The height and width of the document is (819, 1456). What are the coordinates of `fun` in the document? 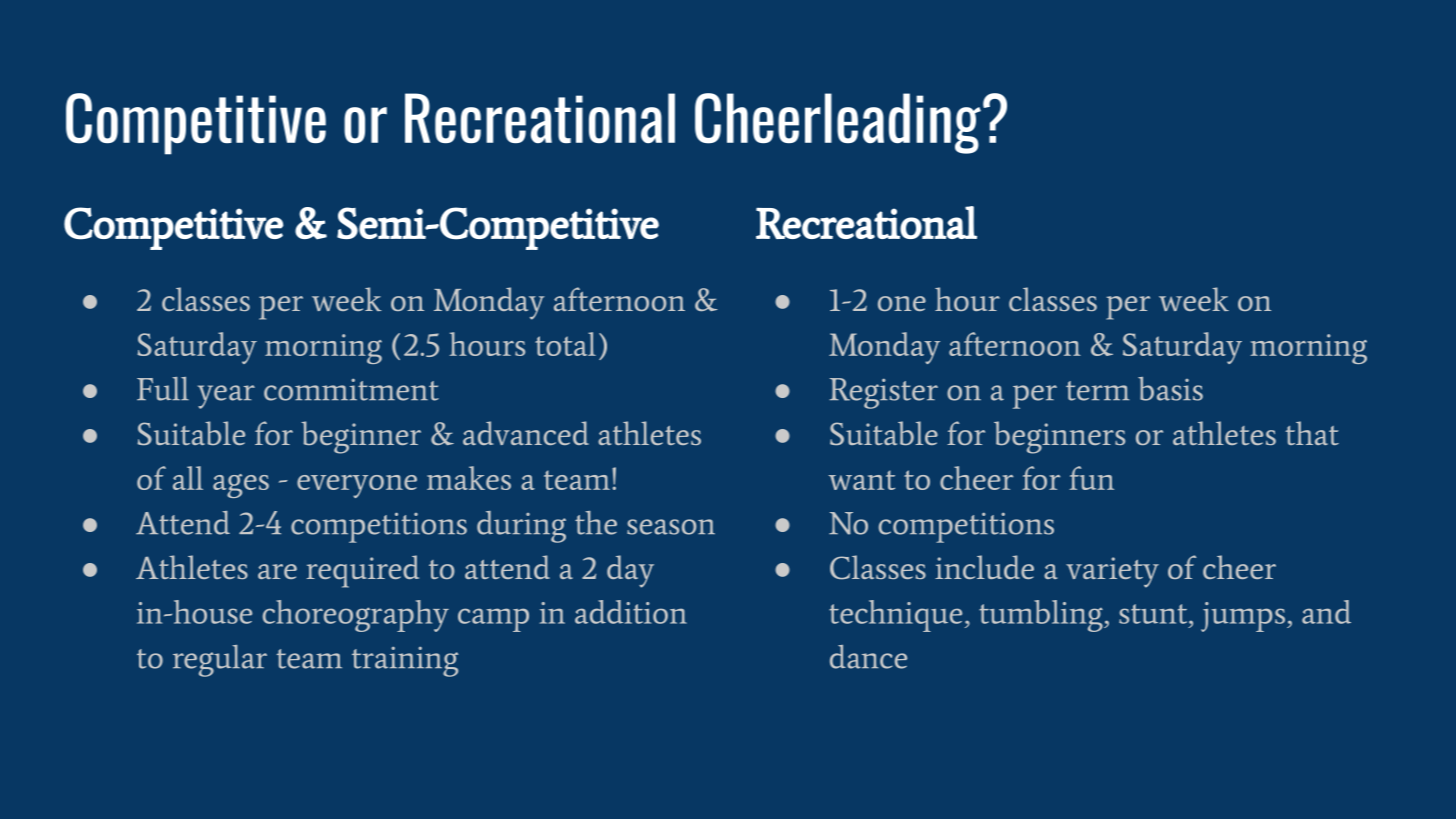 It's located at (1091, 478).
